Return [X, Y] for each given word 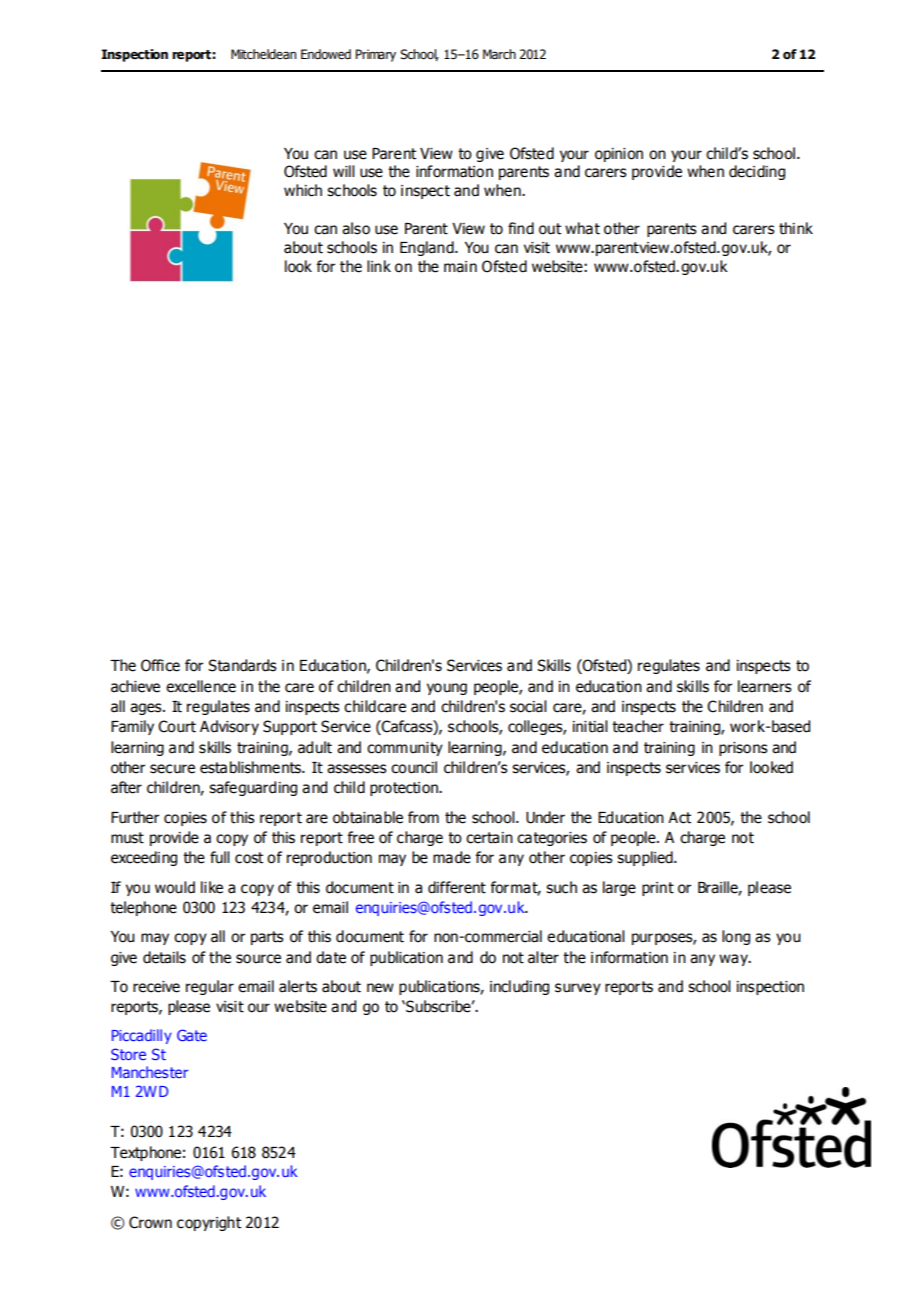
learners [765, 686]
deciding [757, 172]
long [736, 937]
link [379, 266]
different [457, 887]
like [212, 887]
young [447, 689]
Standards [242, 665]
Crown [150, 1222]
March [499, 54]
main [460, 267]
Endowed [326, 54]
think [796, 228]
